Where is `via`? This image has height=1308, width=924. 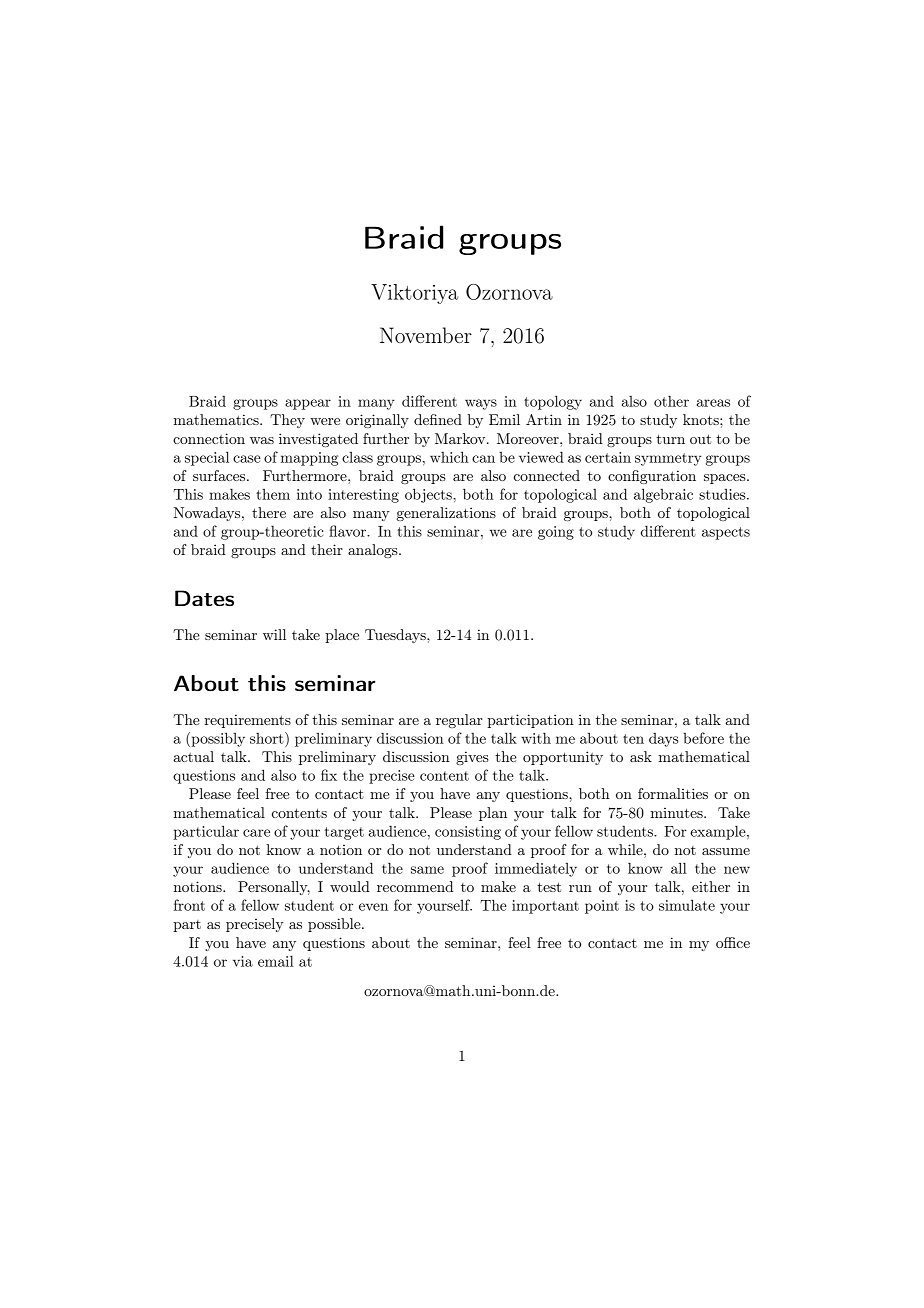
via is located at coordinates (243, 961).
